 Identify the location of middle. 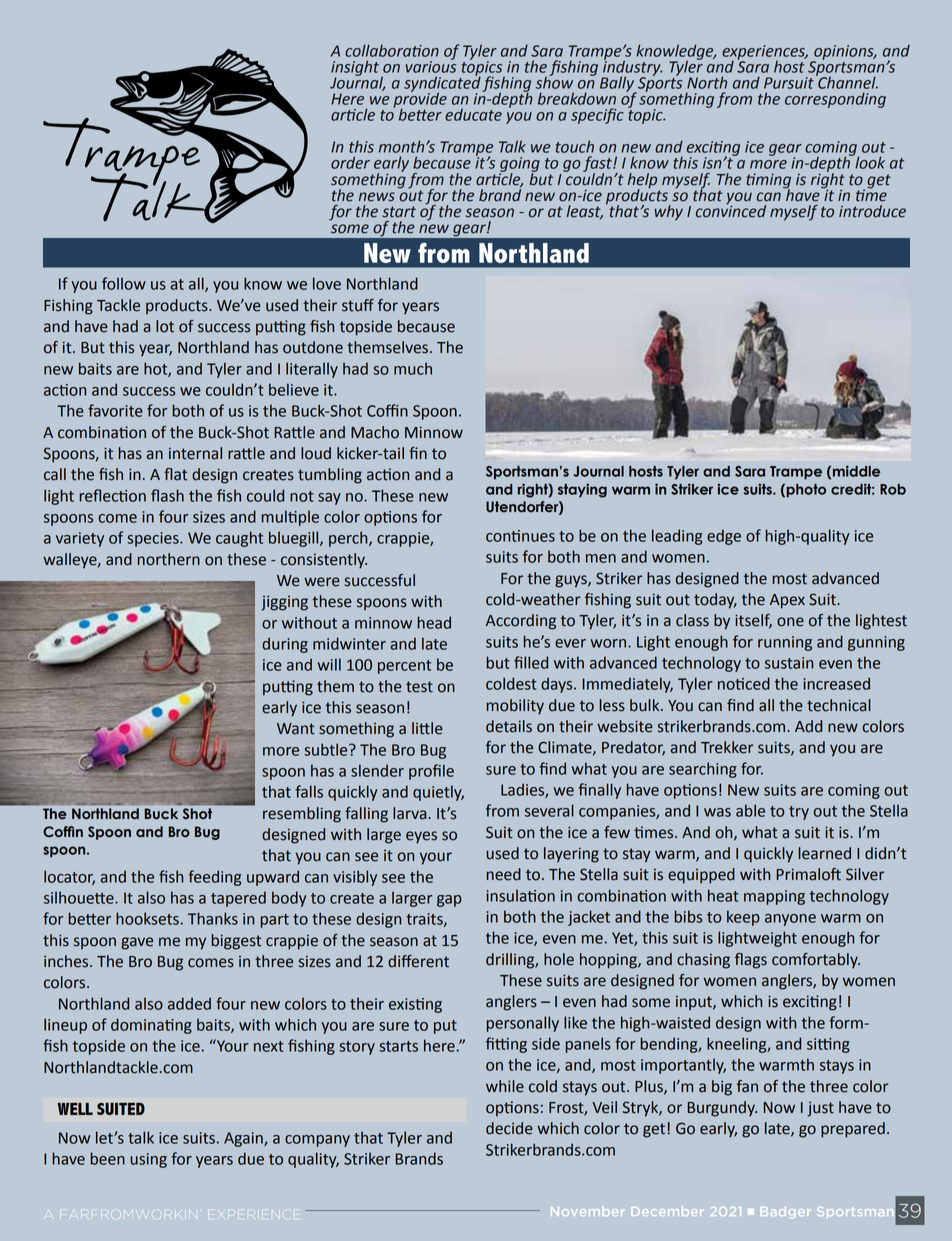
(856, 471).
